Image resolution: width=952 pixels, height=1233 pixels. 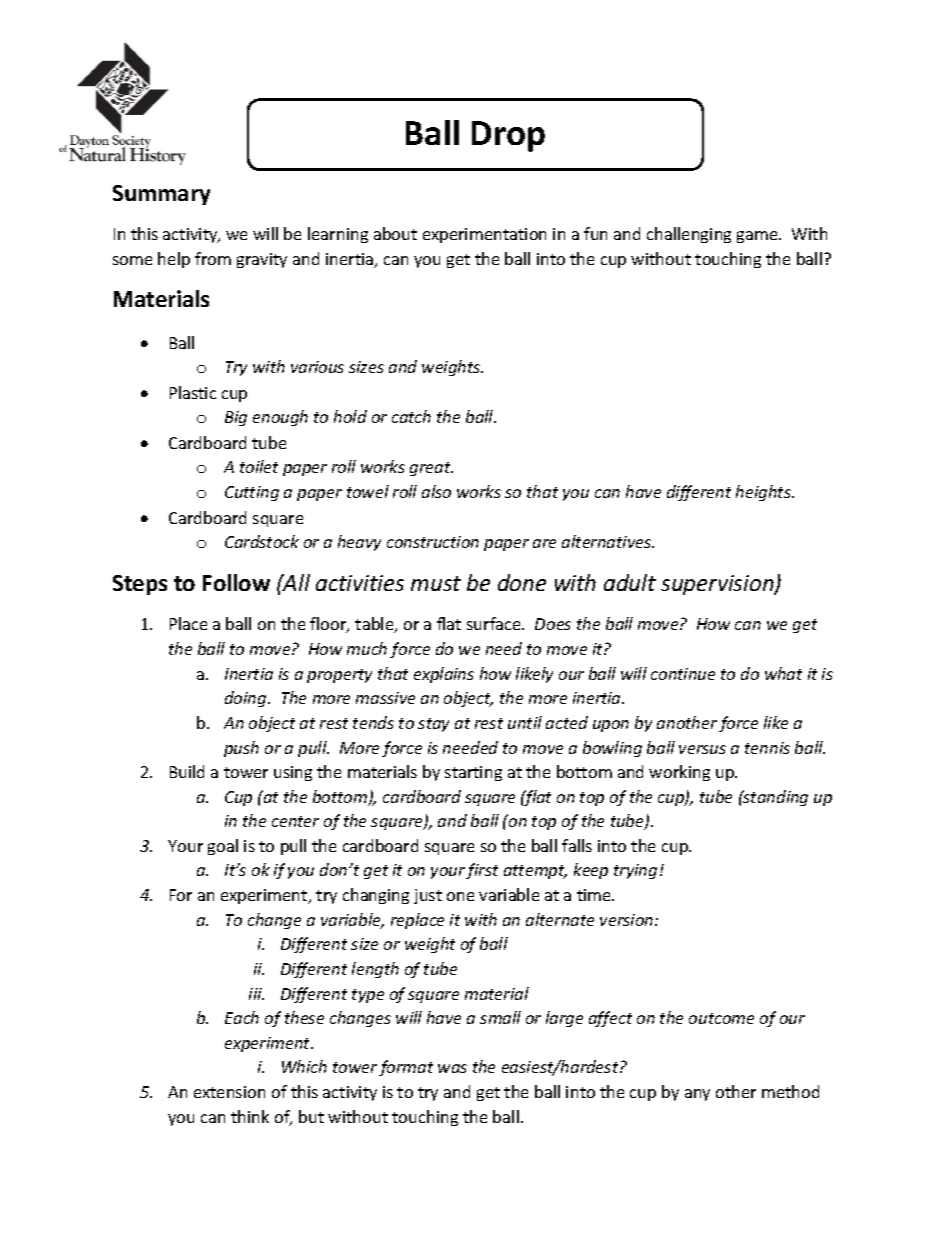 What do you see at coordinates (452, 1068) in the screenshot?
I see `was` at bounding box center [452, 1068].
